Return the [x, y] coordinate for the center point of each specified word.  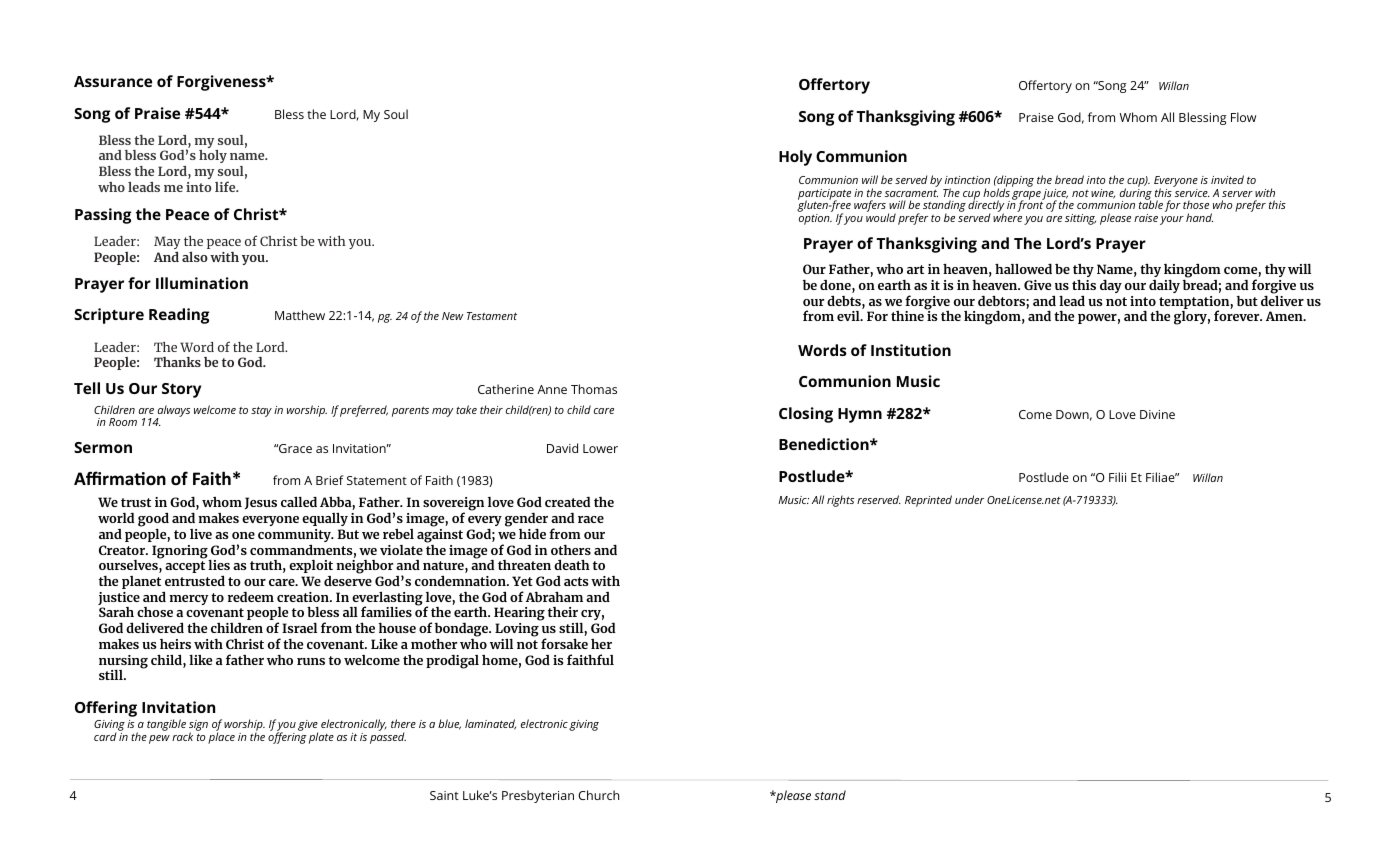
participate [824, 195]
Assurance [113, 81]
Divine [1157, 414]
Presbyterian [538, 796]
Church [598, 795]
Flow [1243, 117]
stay [261, 411]
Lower [600, 448]
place [221, 737]
